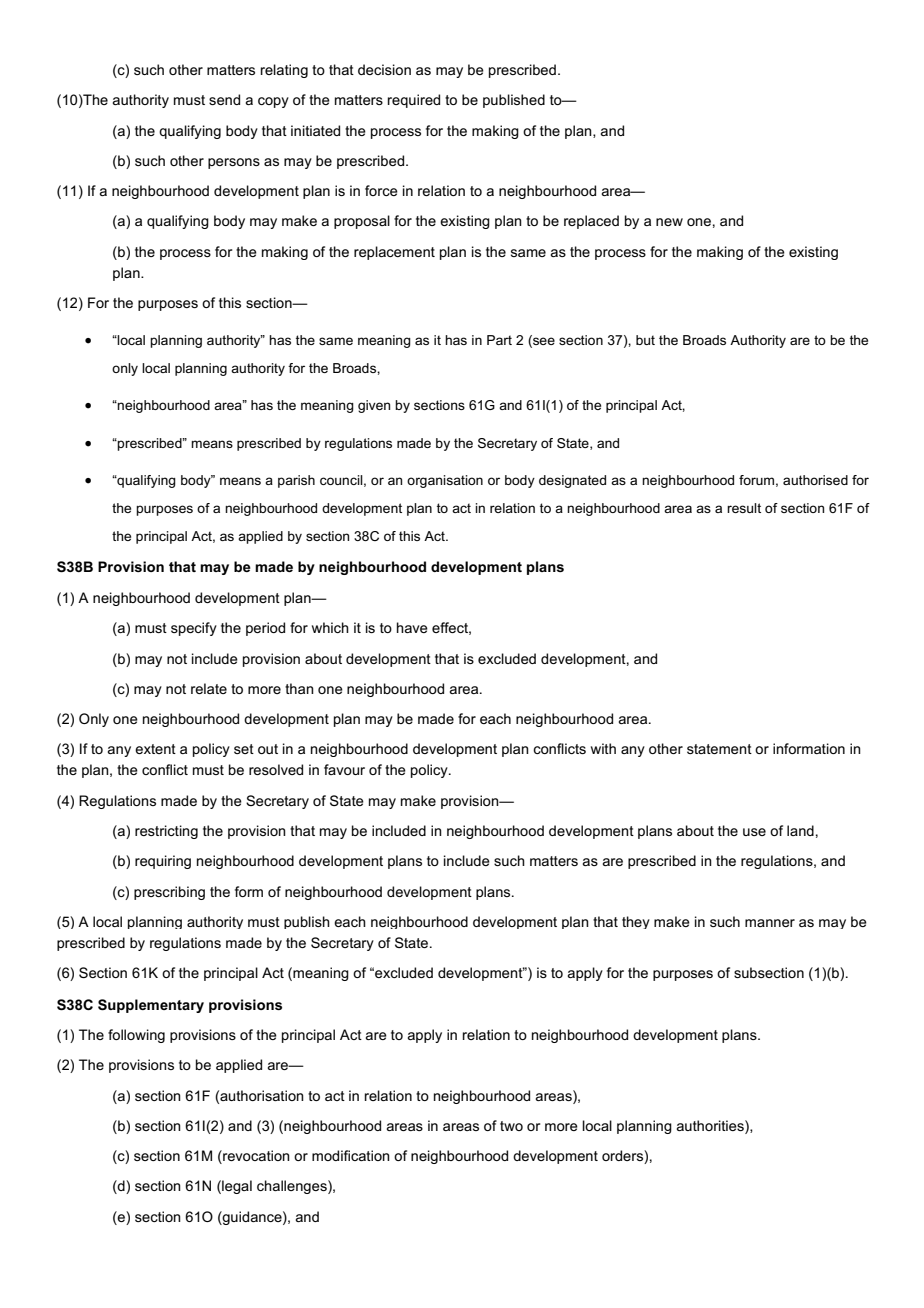 The height and width of the document is (1308, 924). What do you see at coordinates (414, 101) in the document?
I see `required` at bounding box center [414, 101].
